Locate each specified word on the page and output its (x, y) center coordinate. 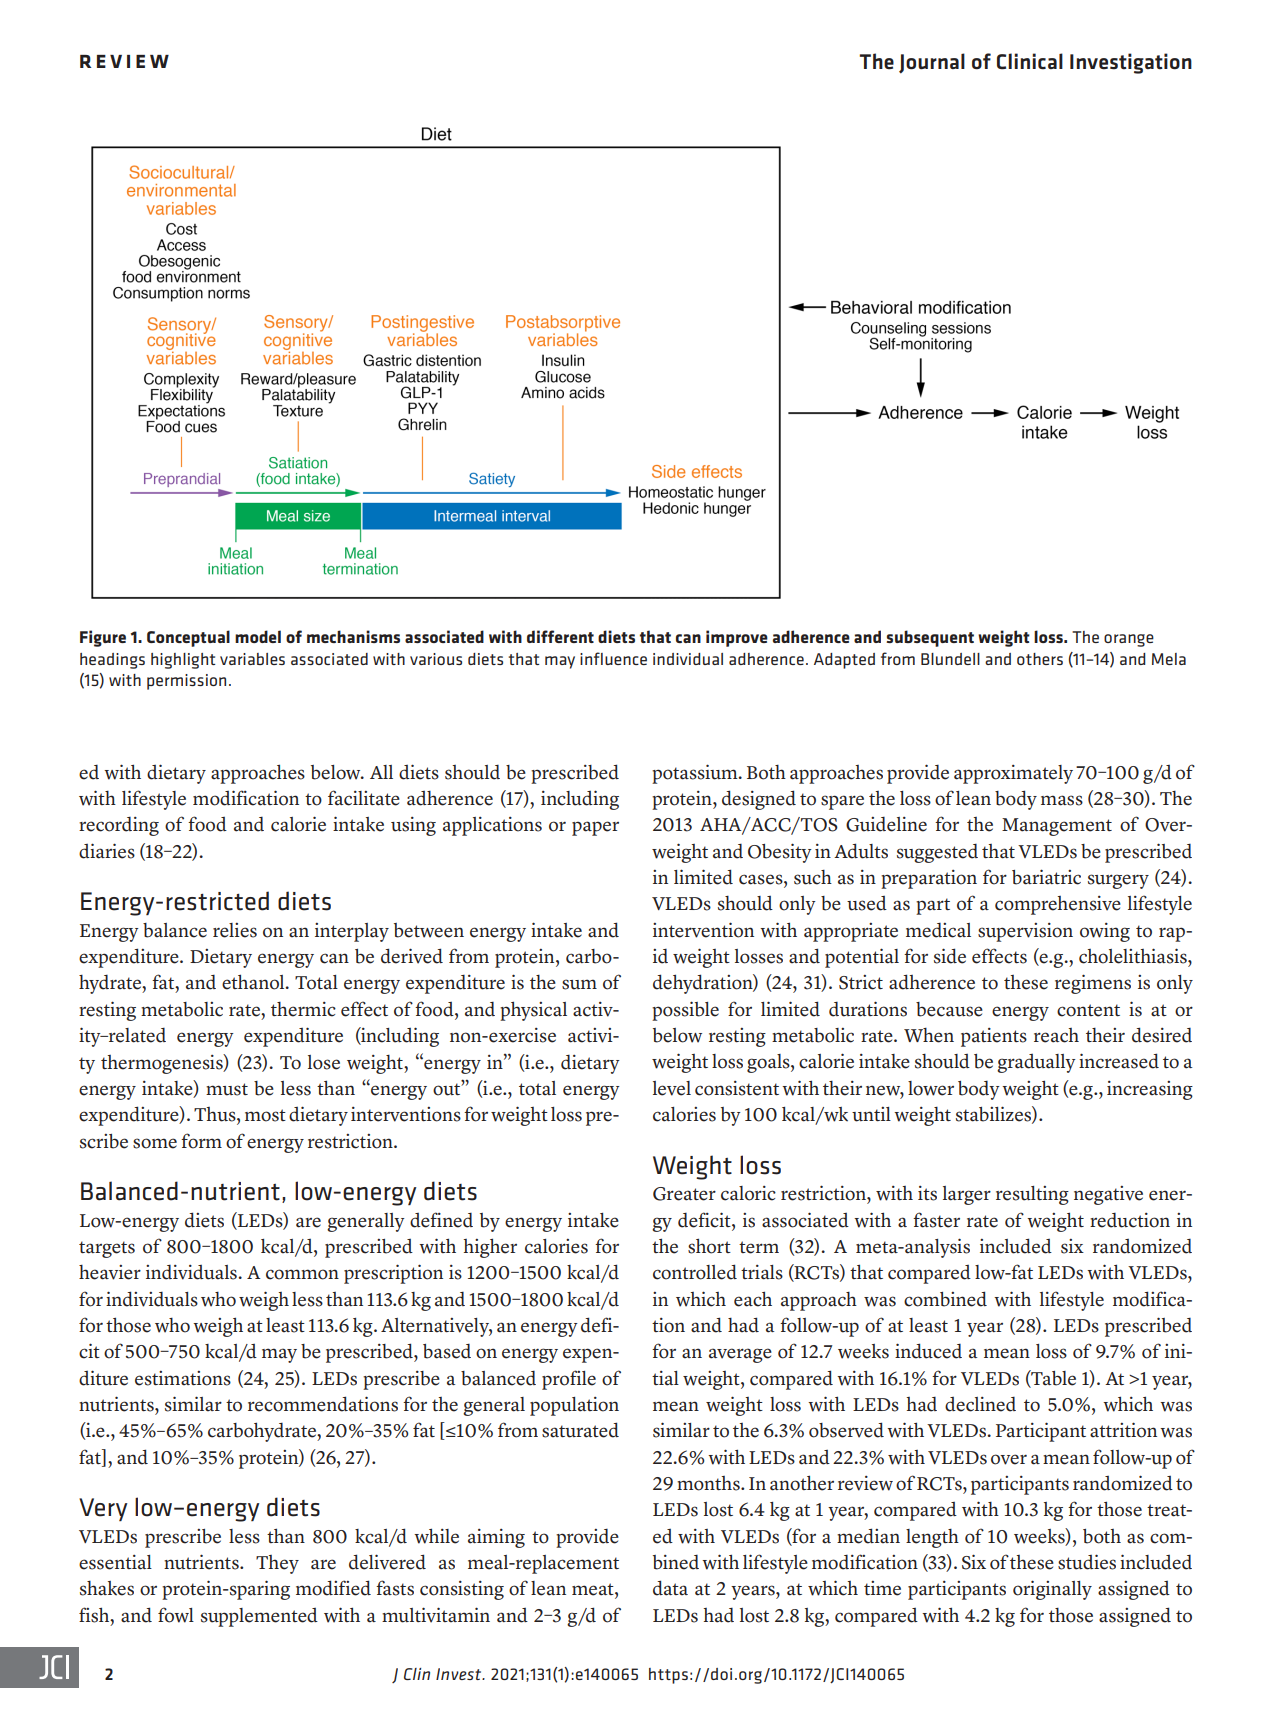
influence (613, 658)
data (670, 1588)
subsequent (930, 638)
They (277, 1564)
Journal (932, 63)
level (672, 1088)
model (258, 636)
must (227, 1089)
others (1040, 659)
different (560, 636)
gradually (1036, 1063)
